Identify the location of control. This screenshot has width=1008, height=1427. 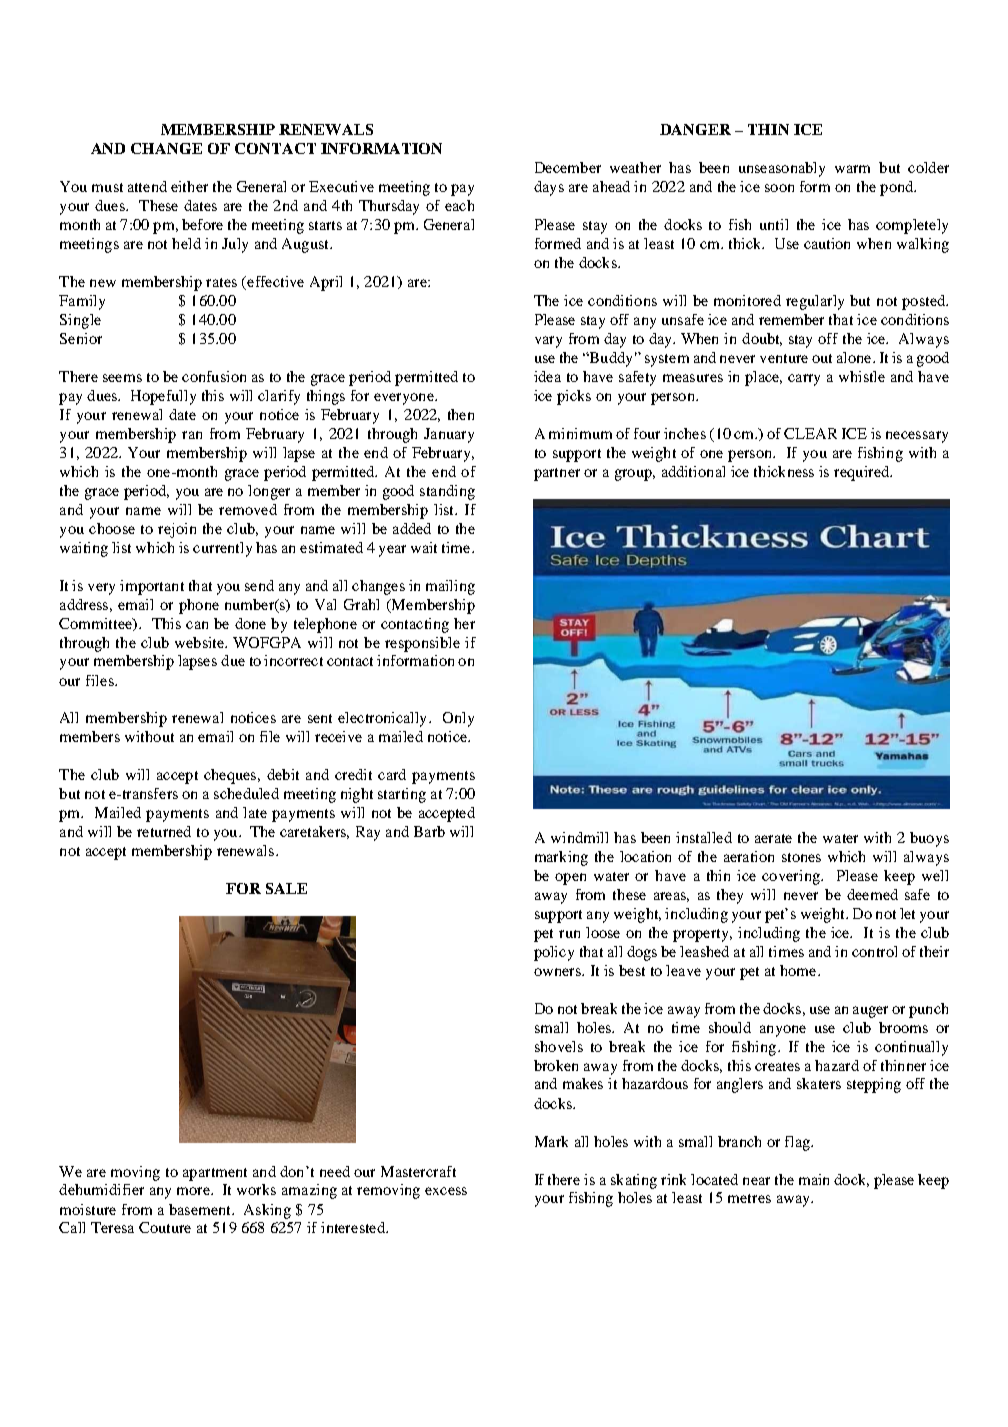
(874, 951).
